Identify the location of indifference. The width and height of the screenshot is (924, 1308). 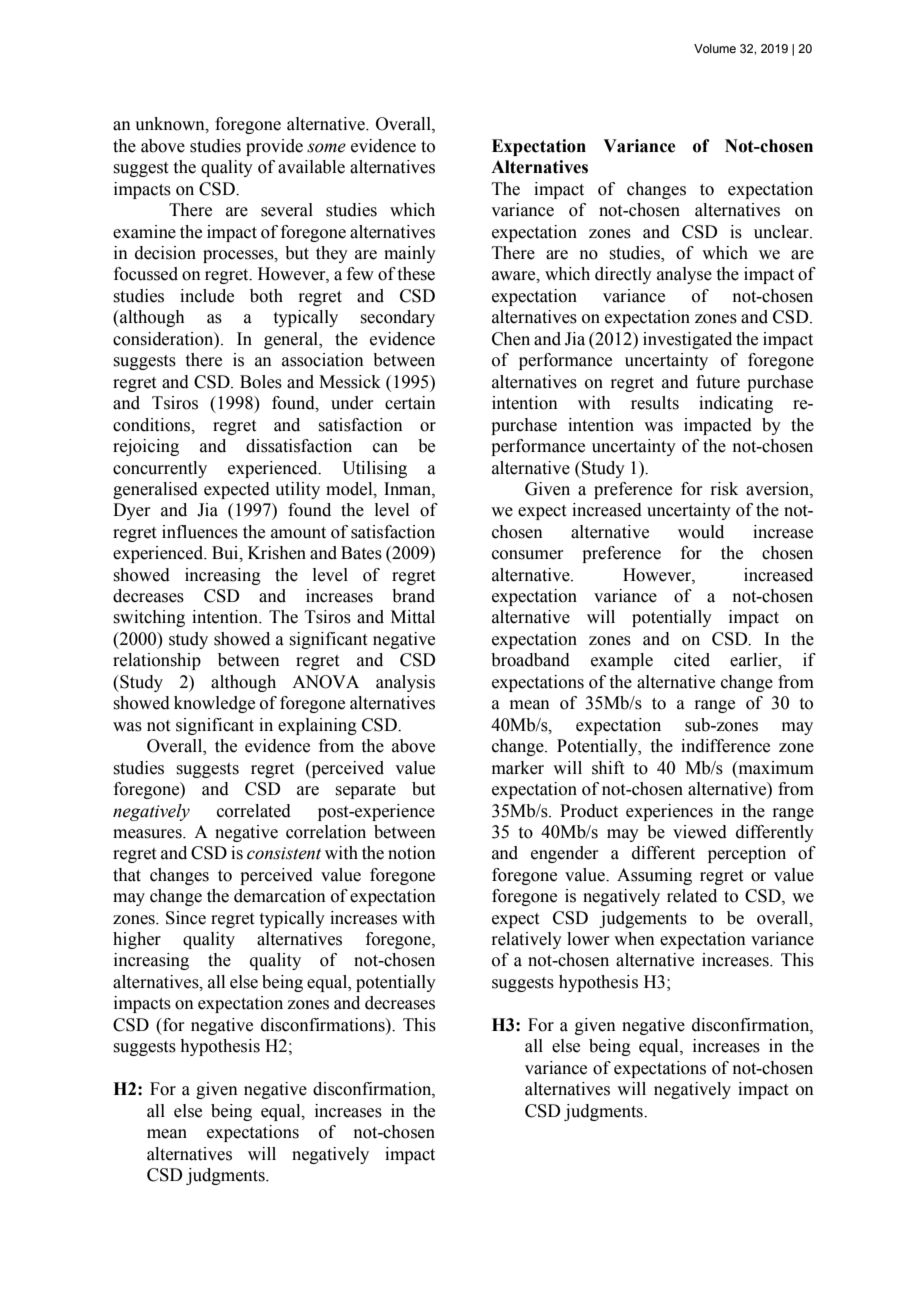
(725, 746).
